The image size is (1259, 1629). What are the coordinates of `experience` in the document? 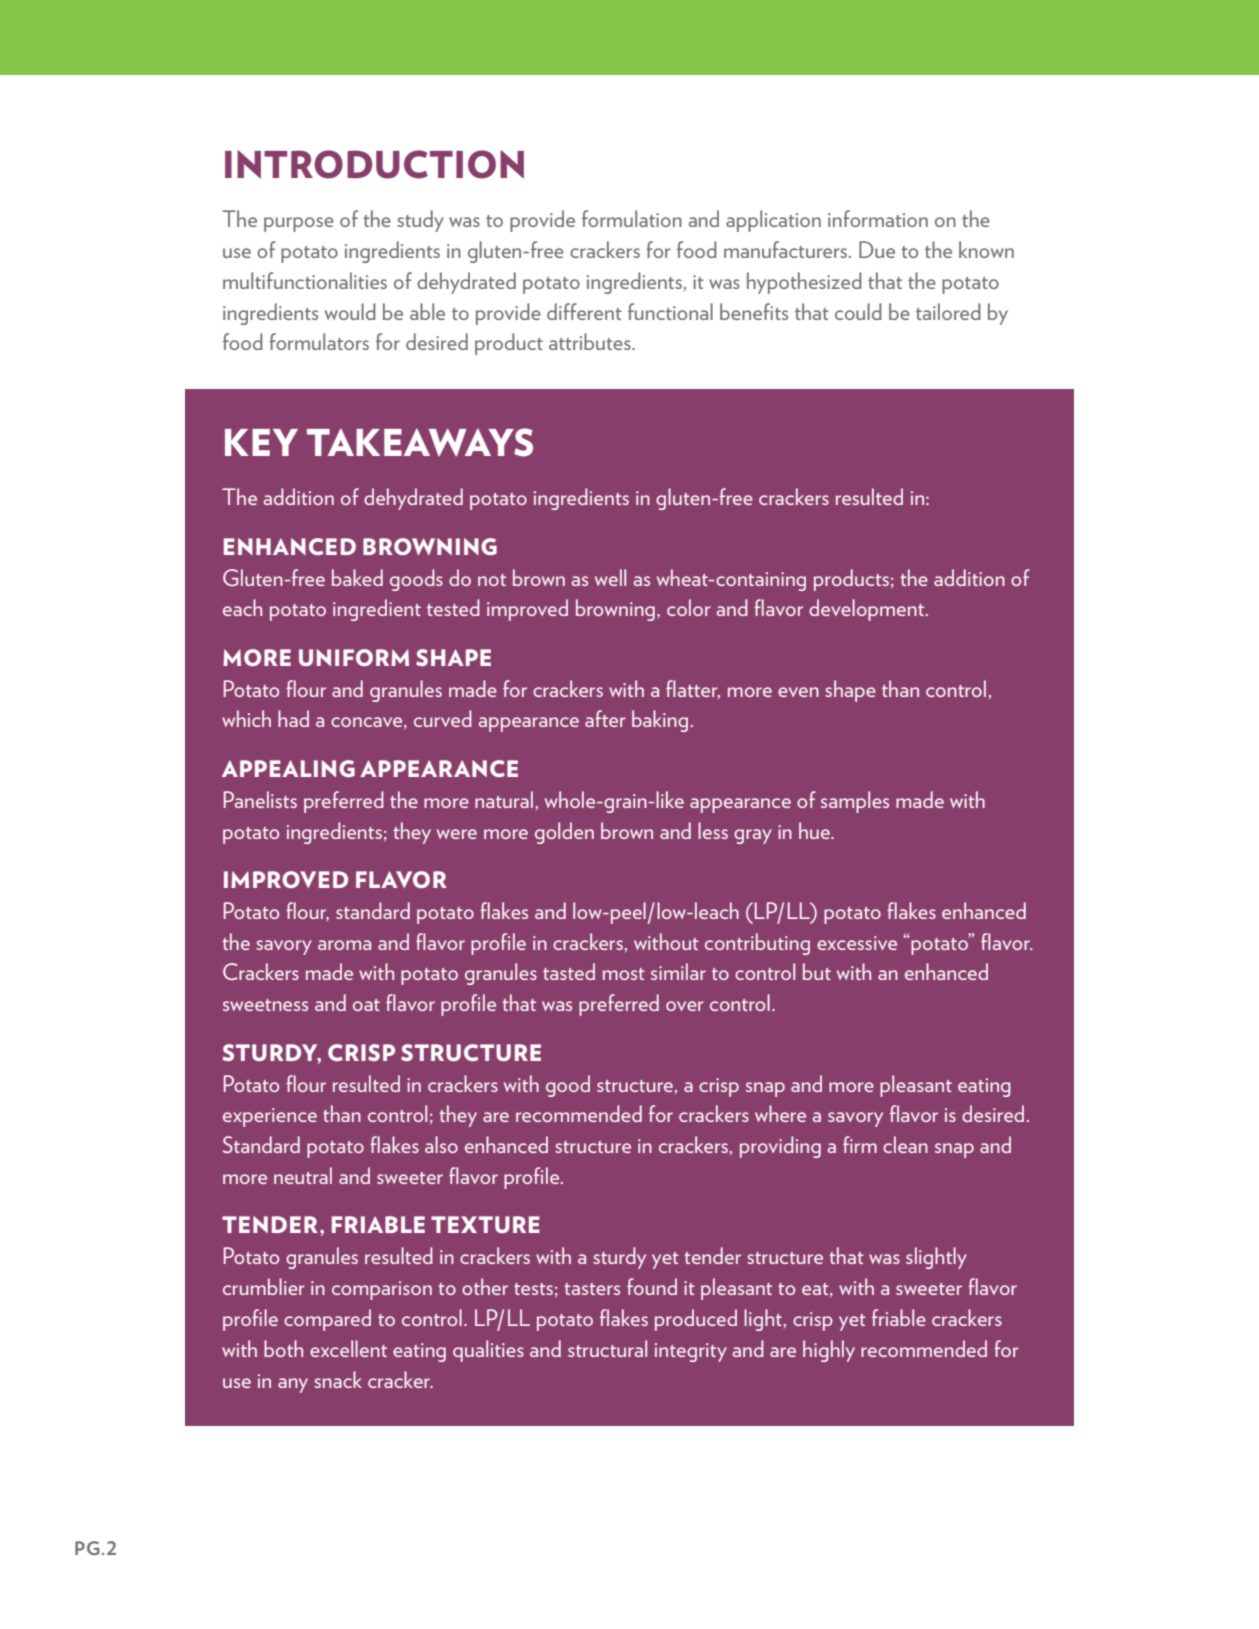 It's located at (270, 1117).
